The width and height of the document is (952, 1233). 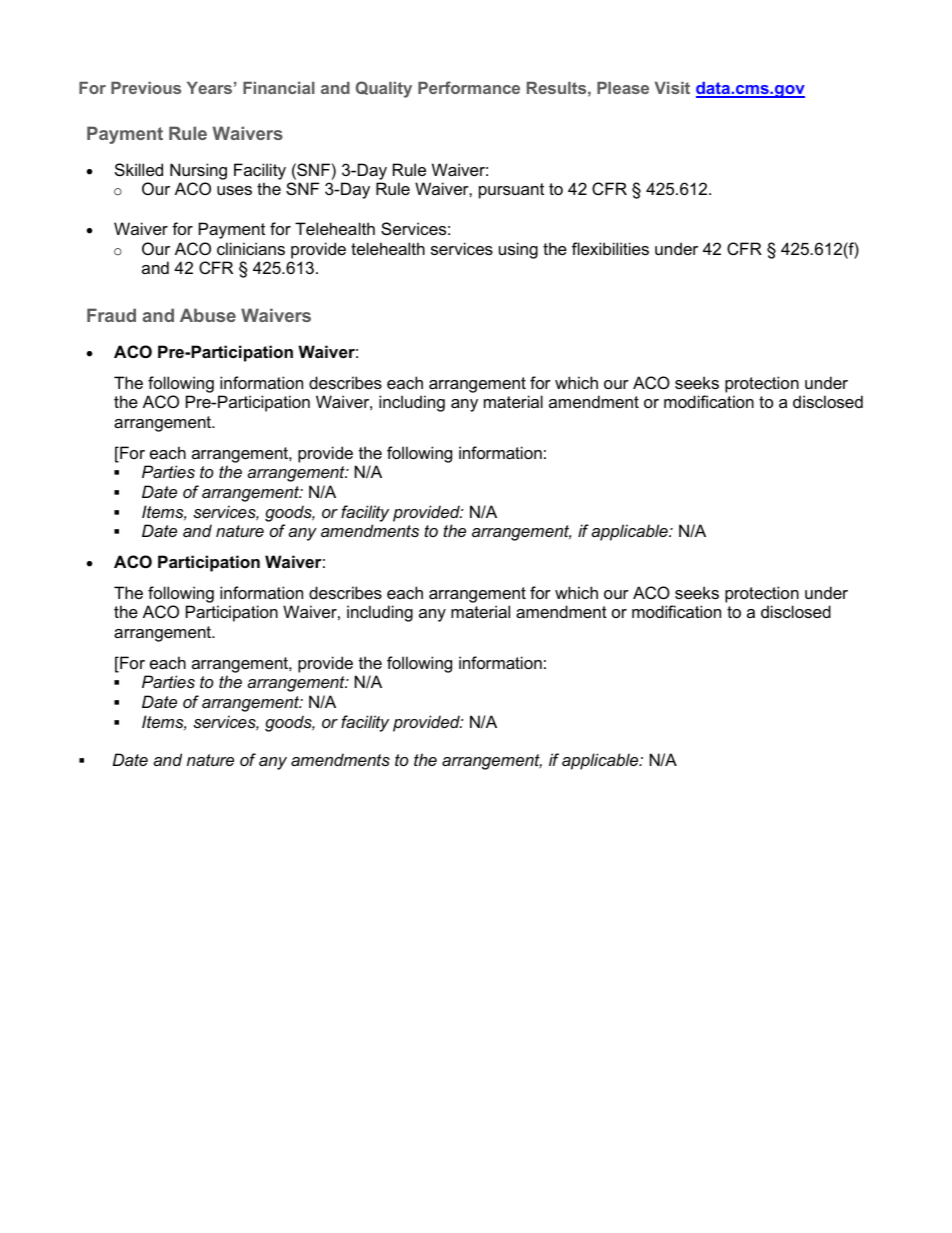 I want to click on using, so click(x=518, y=250).
